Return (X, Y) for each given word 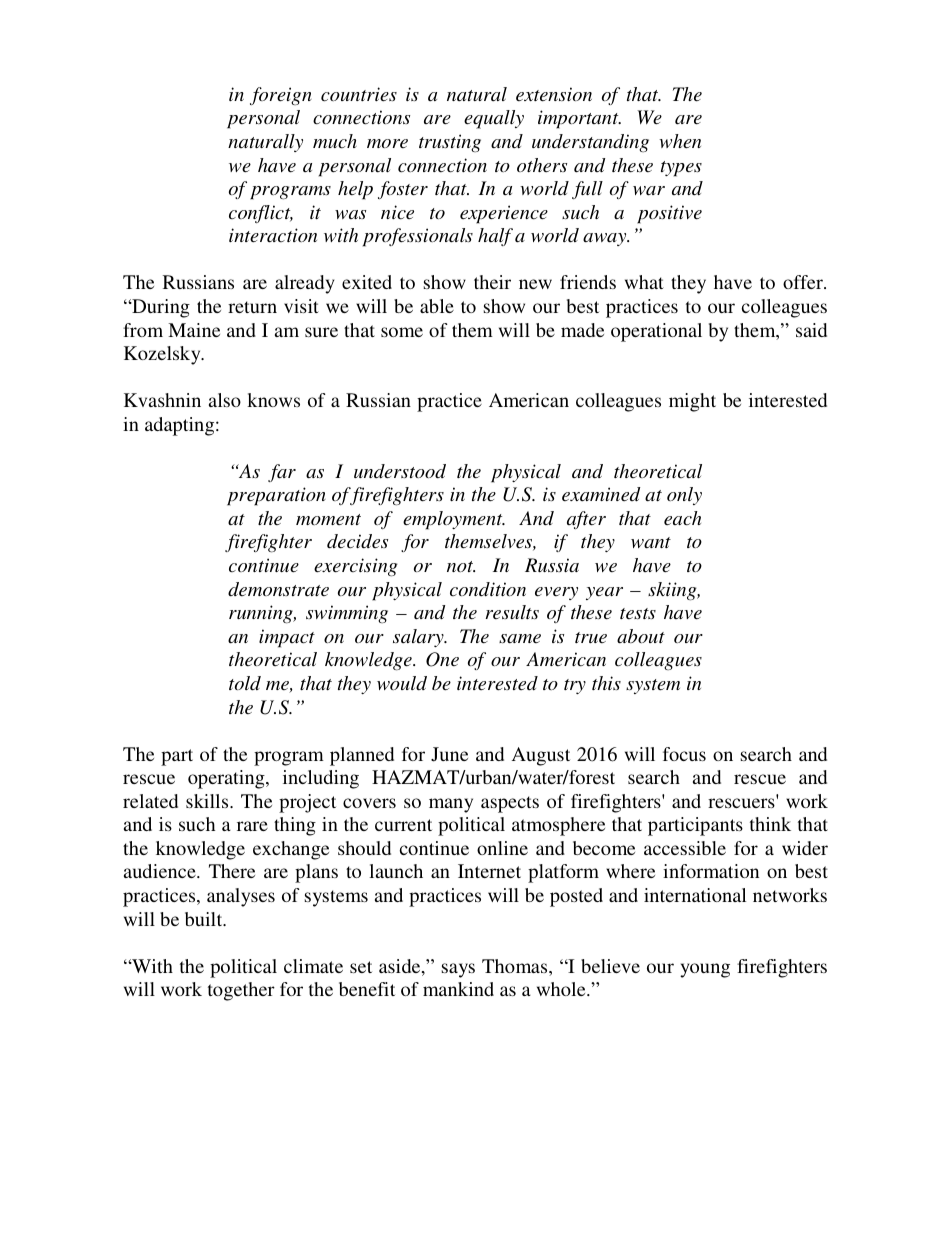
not (461, 566)
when (680, 141)
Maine (194, 330)
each (682, 518)
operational (656, 332)
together (241, 991)
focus (684, 754)
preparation (276, 496)
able (437, 306)
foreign (281, 96)
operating (227, 779)
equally (494, 119)
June (449, 754)
